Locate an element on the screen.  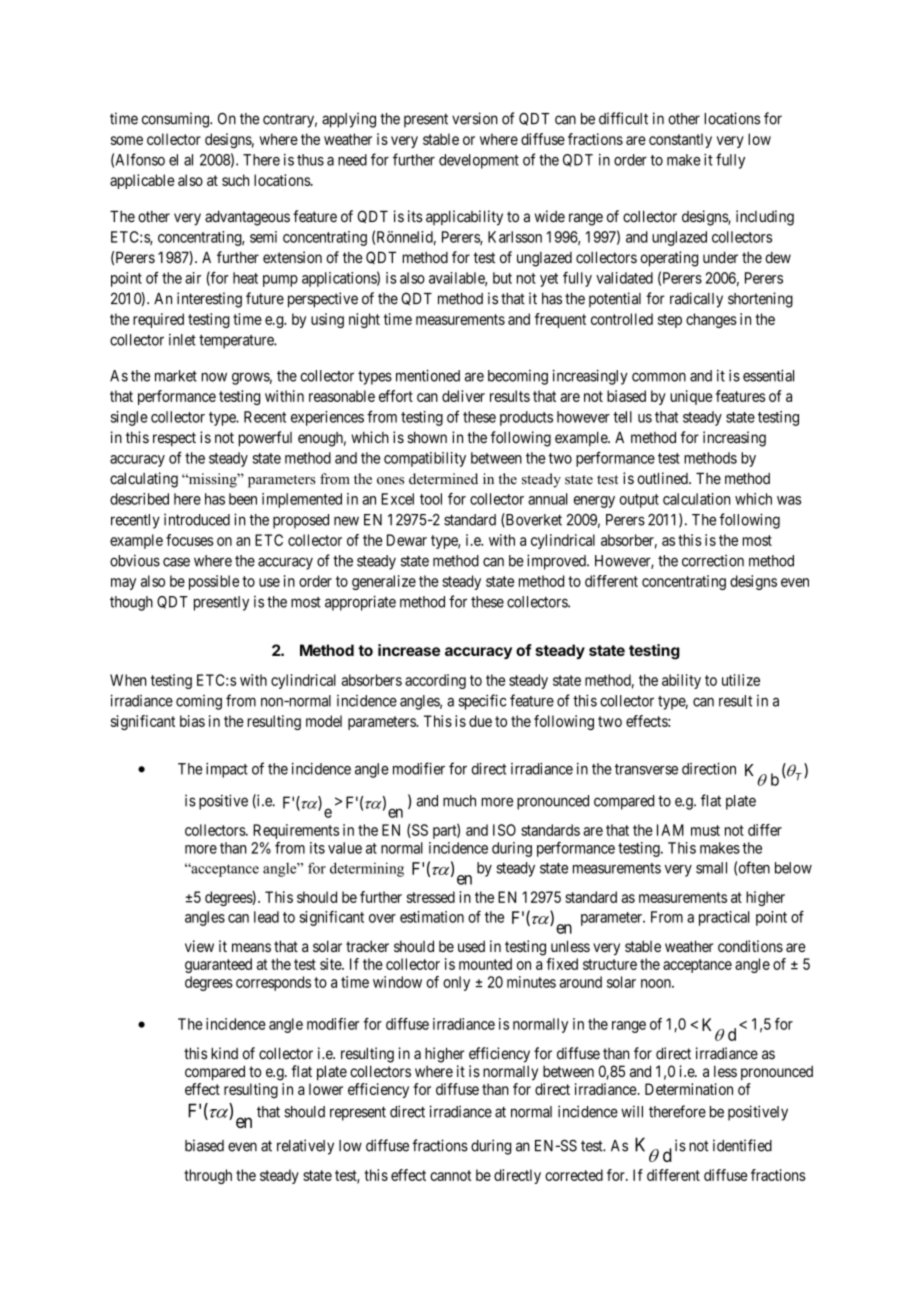
consuming is located at coordinates (176, 120).
